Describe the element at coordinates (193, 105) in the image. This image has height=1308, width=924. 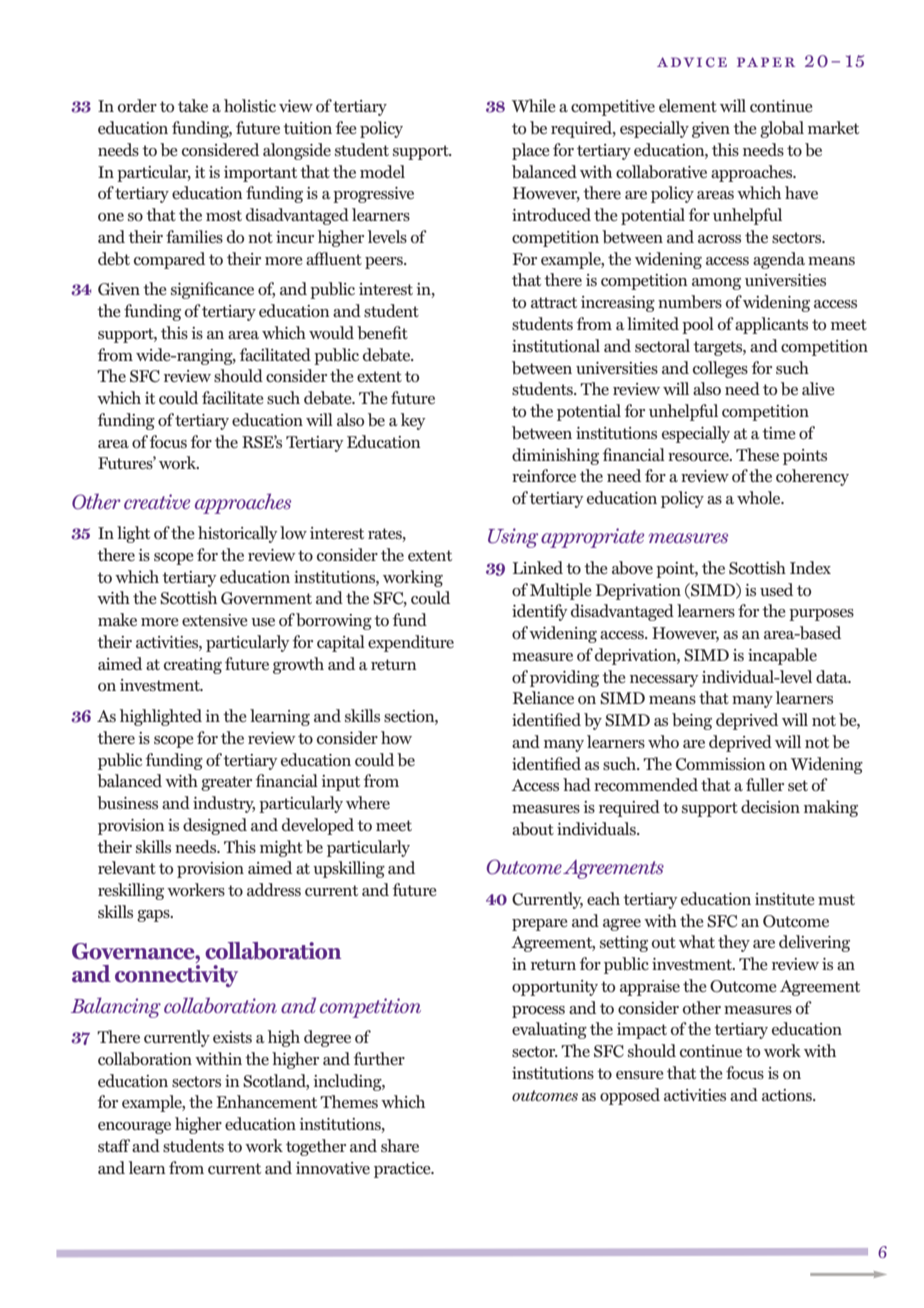
I see `take` at that location.
